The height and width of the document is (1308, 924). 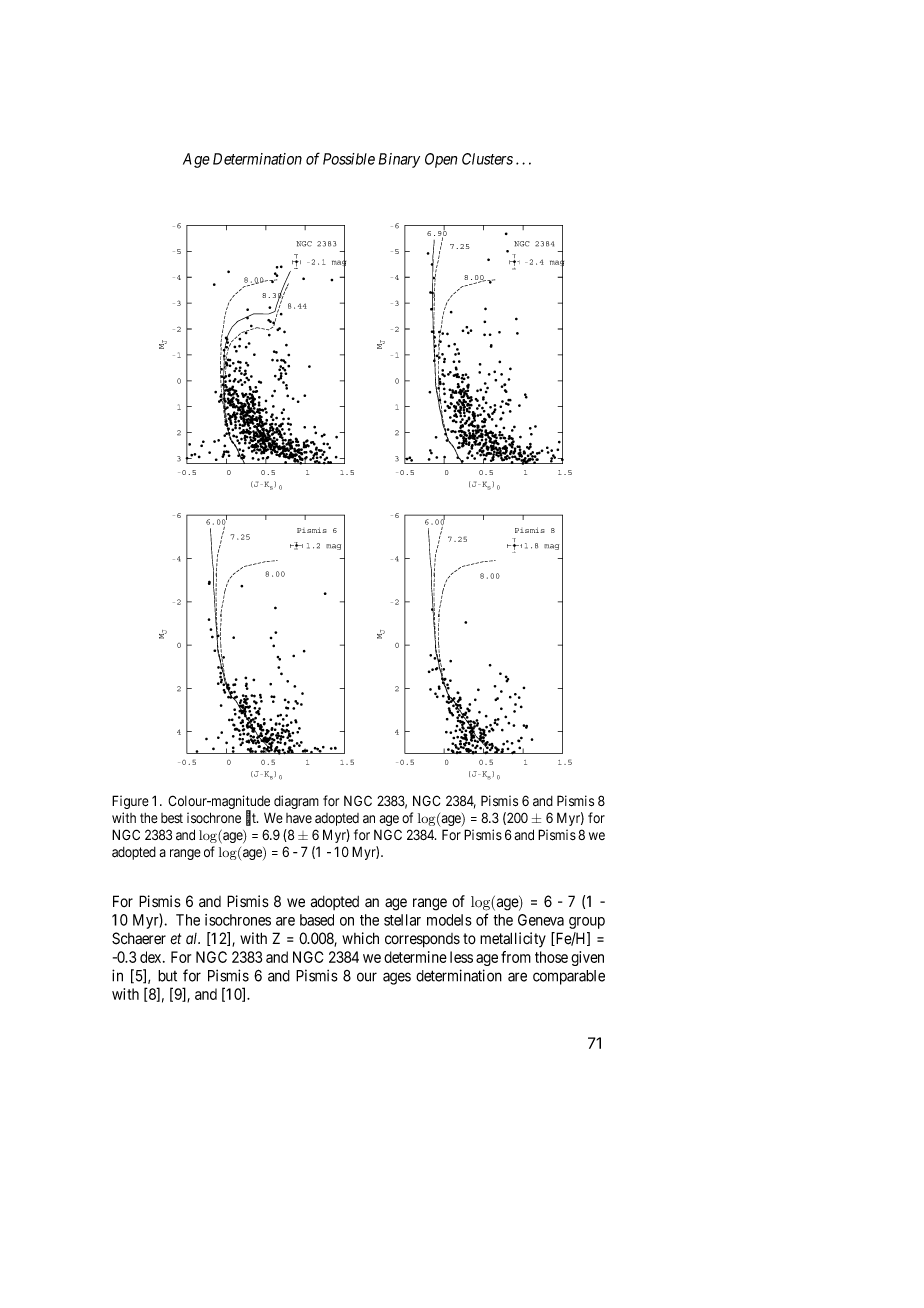 What do you see at coordinates (587, 923) in the document?
I see `group` at bounding box center [587, 923].
